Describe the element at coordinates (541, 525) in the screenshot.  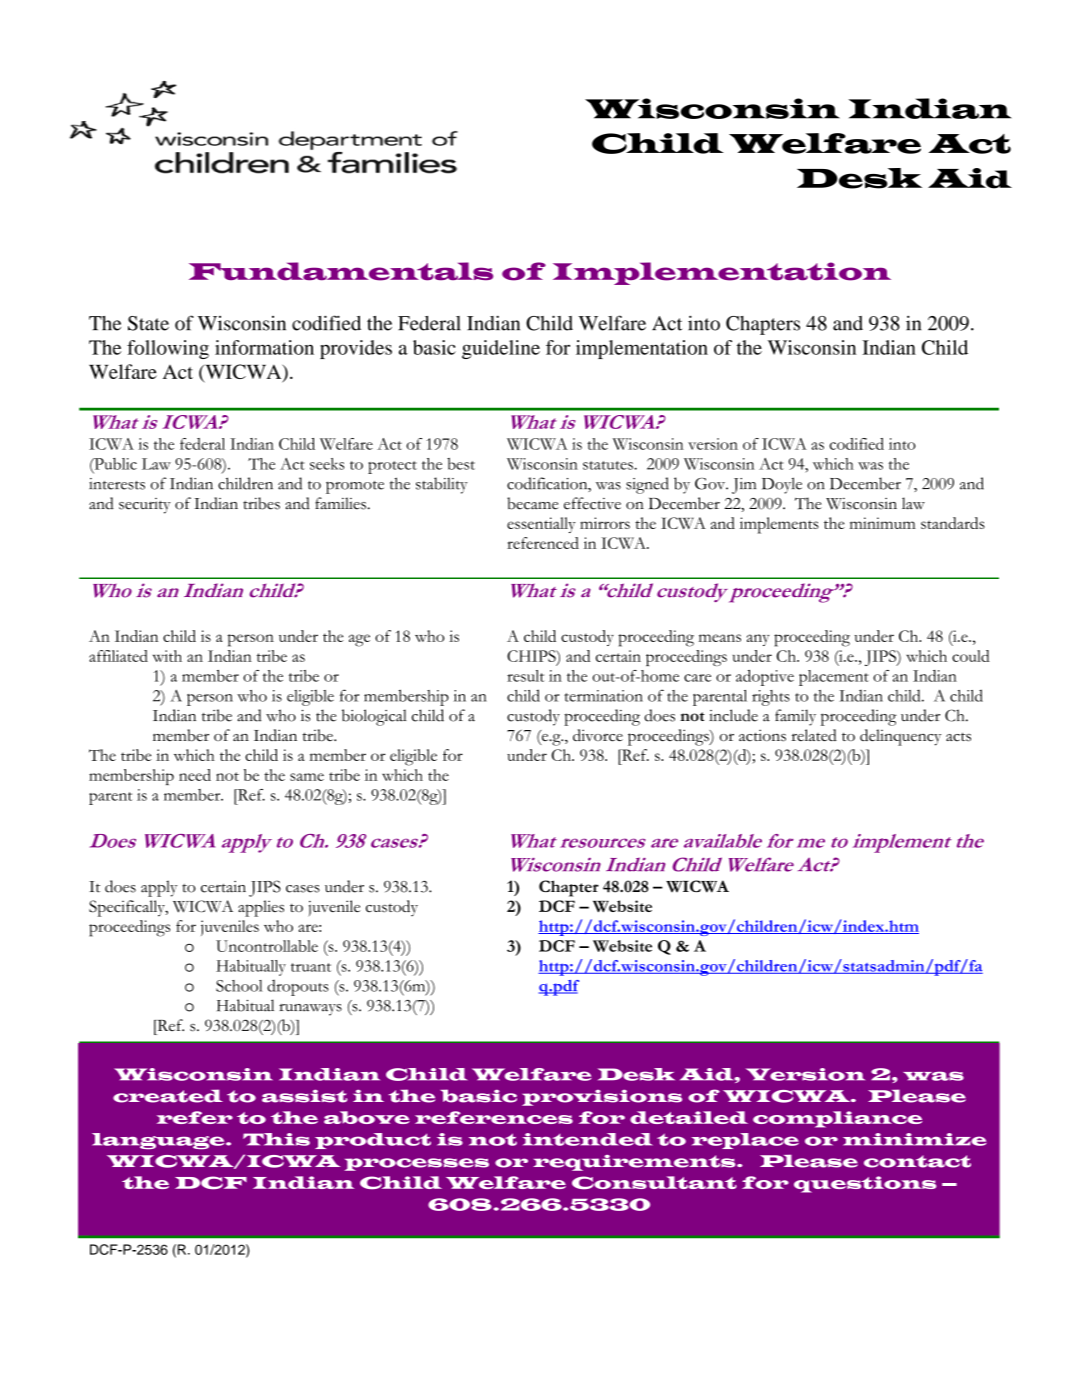
I see `essentially` at that location.
